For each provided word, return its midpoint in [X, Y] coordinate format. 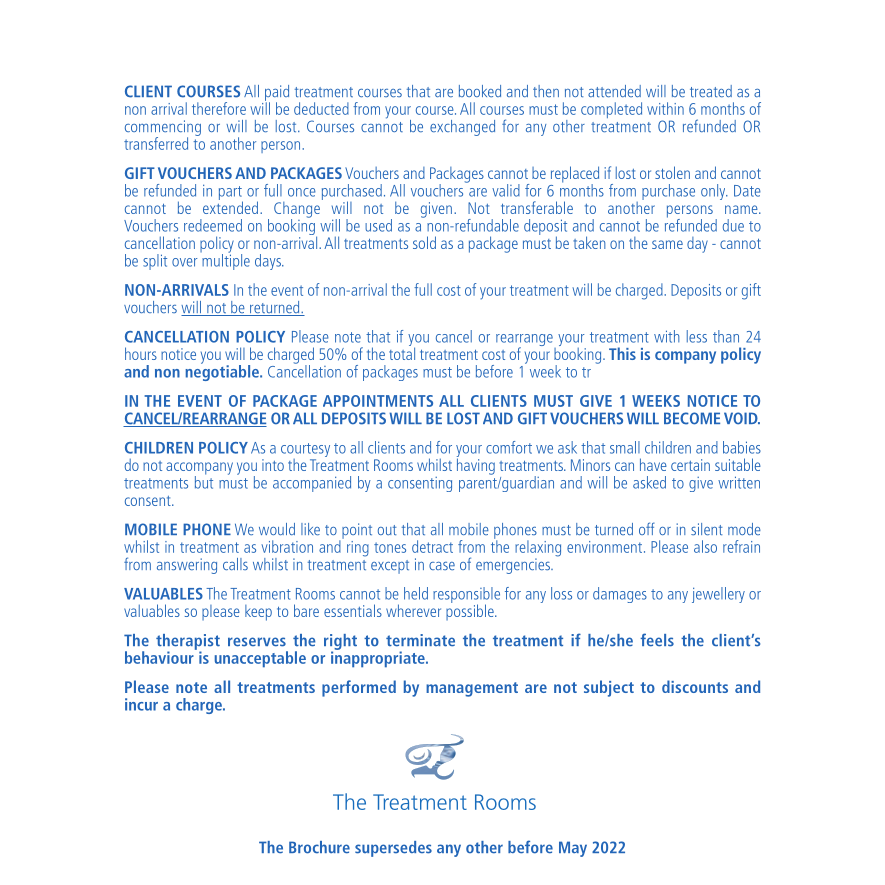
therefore [219, 108]
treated [711, 91]
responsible [466, 596]
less [697, 336]
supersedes [393, 849]
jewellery [718, 595]
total [402, 352]
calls [235, 564]
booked [480, 91]
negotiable [223, 371]
